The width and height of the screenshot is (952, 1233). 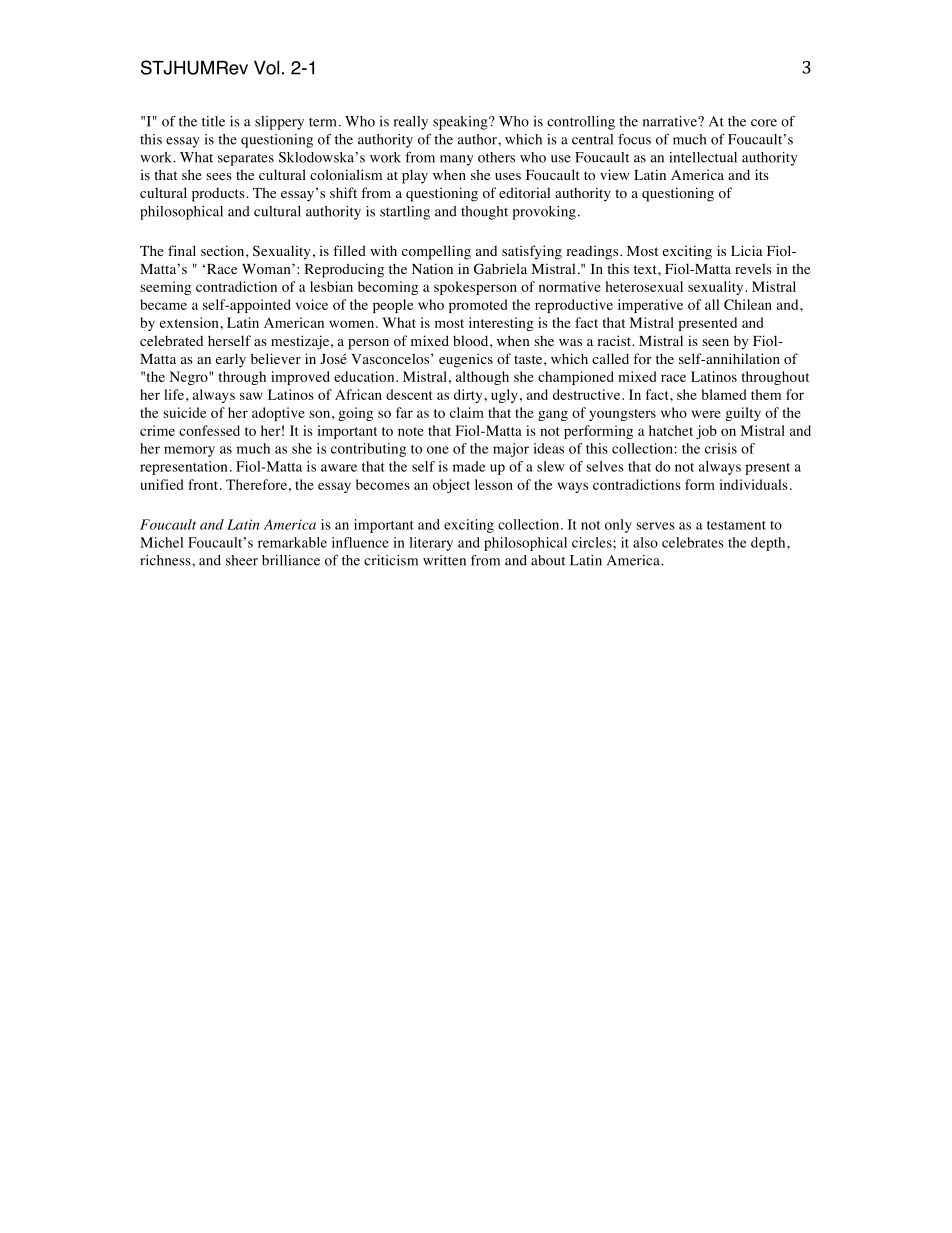 I want to click on compelling, so click(x=436, y=252).
